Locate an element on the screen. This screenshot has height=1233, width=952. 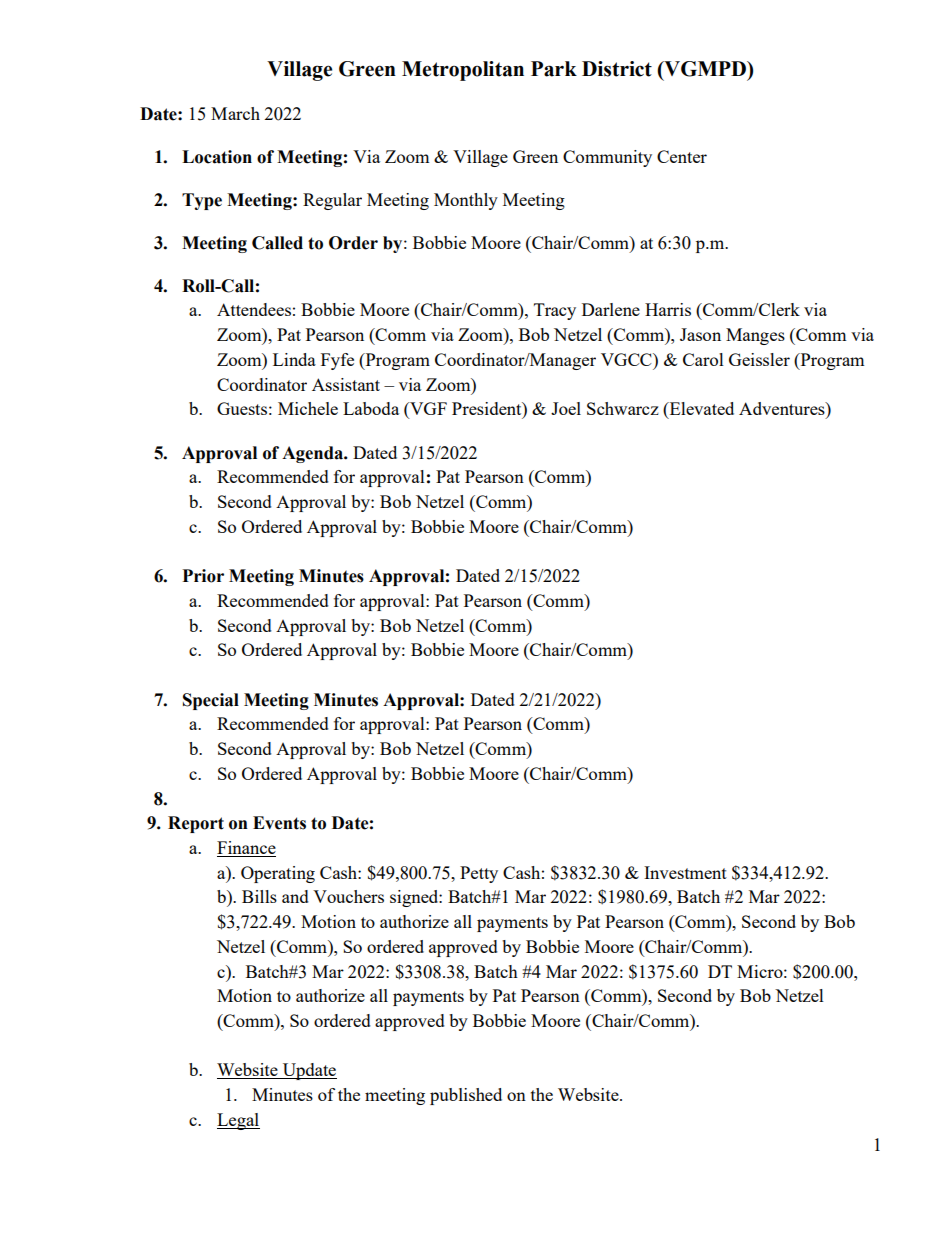
Prior is located at coordinates (203, 576).
